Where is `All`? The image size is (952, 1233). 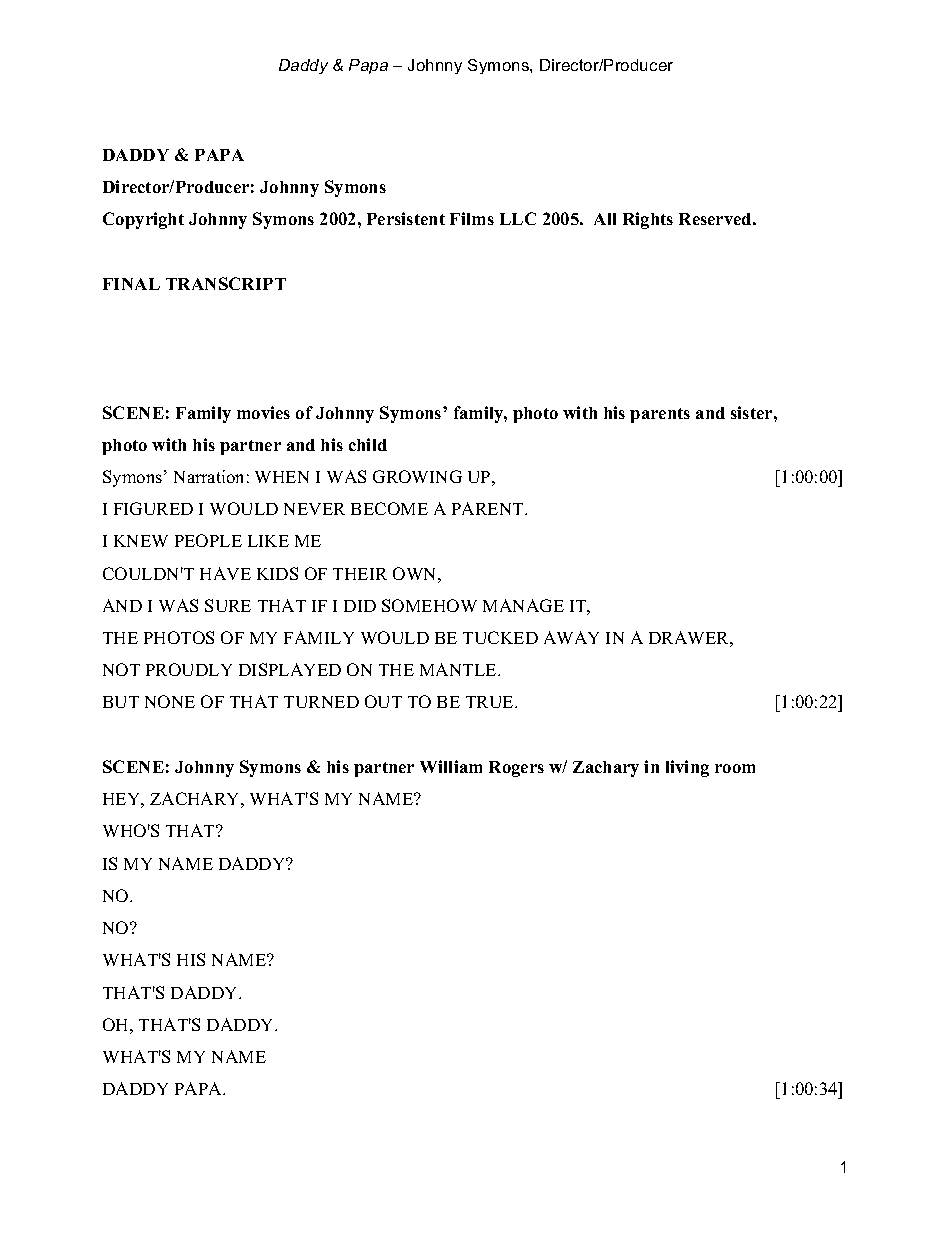
All is located at coordinates (605, 219).
